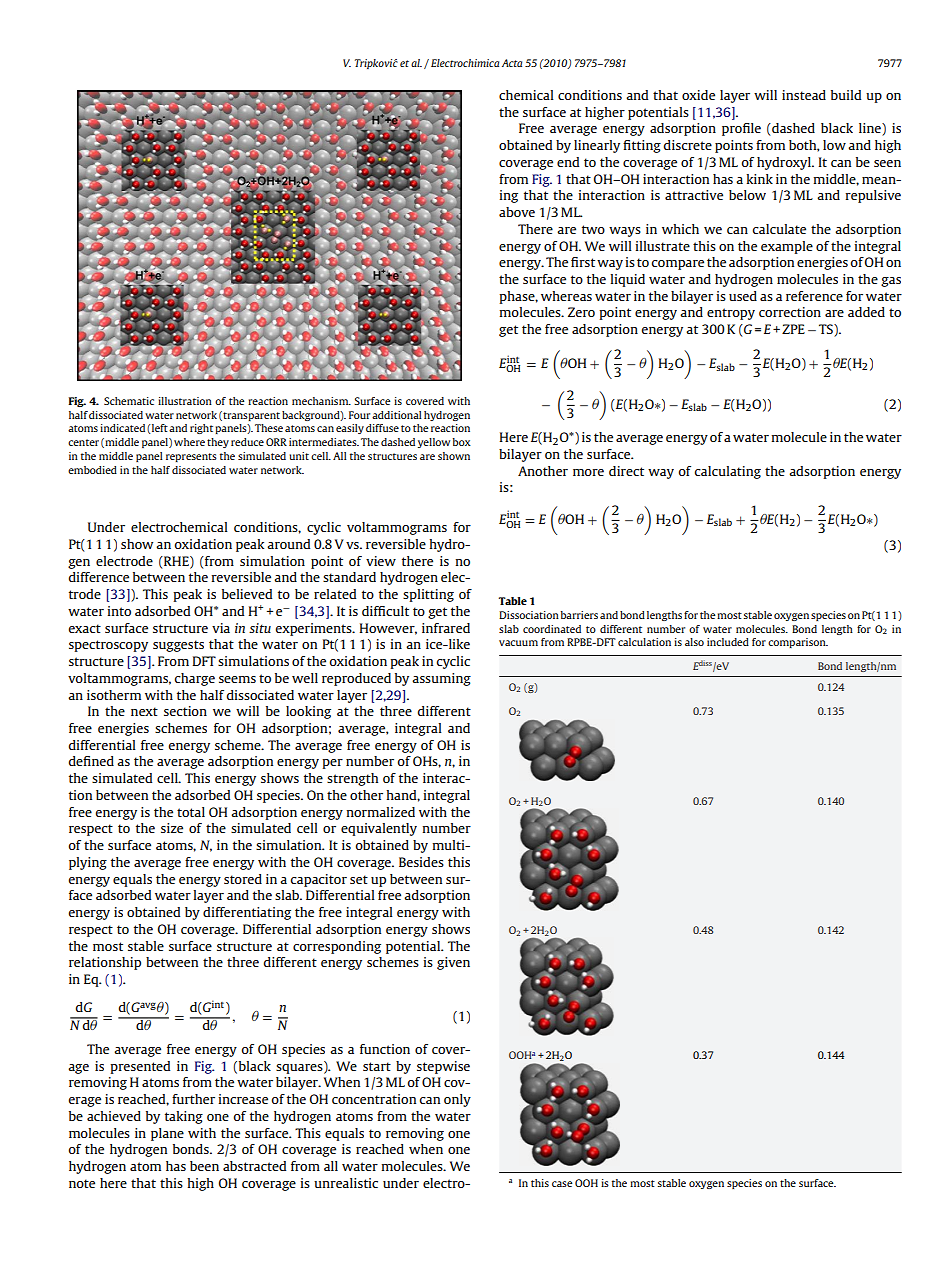 The width and height of the page is (952, 1270). What do you see at coordinates (167, 1134) in the page?
I see `plane` at bounding box center [167, 1134].
